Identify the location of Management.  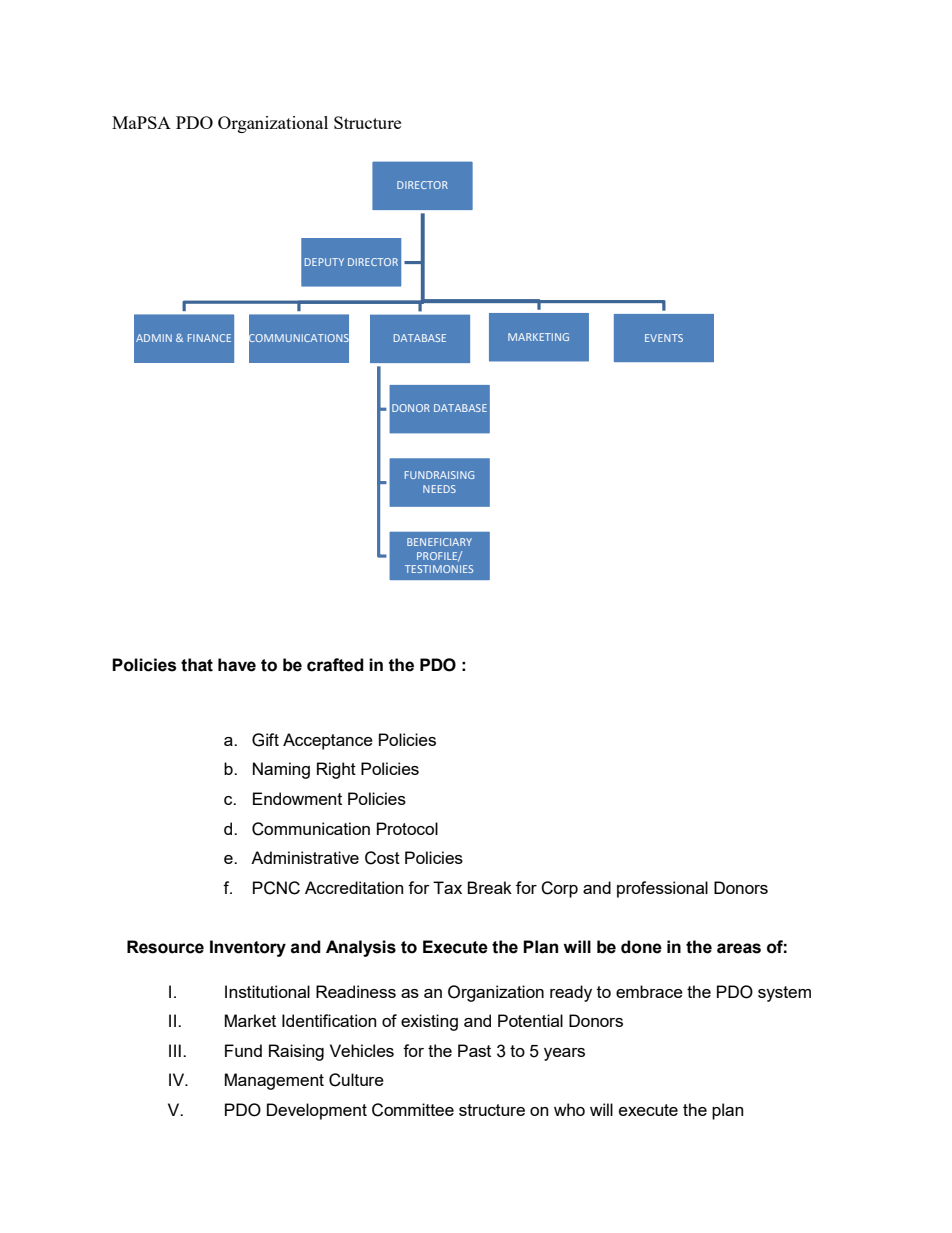
(274, 1081).
